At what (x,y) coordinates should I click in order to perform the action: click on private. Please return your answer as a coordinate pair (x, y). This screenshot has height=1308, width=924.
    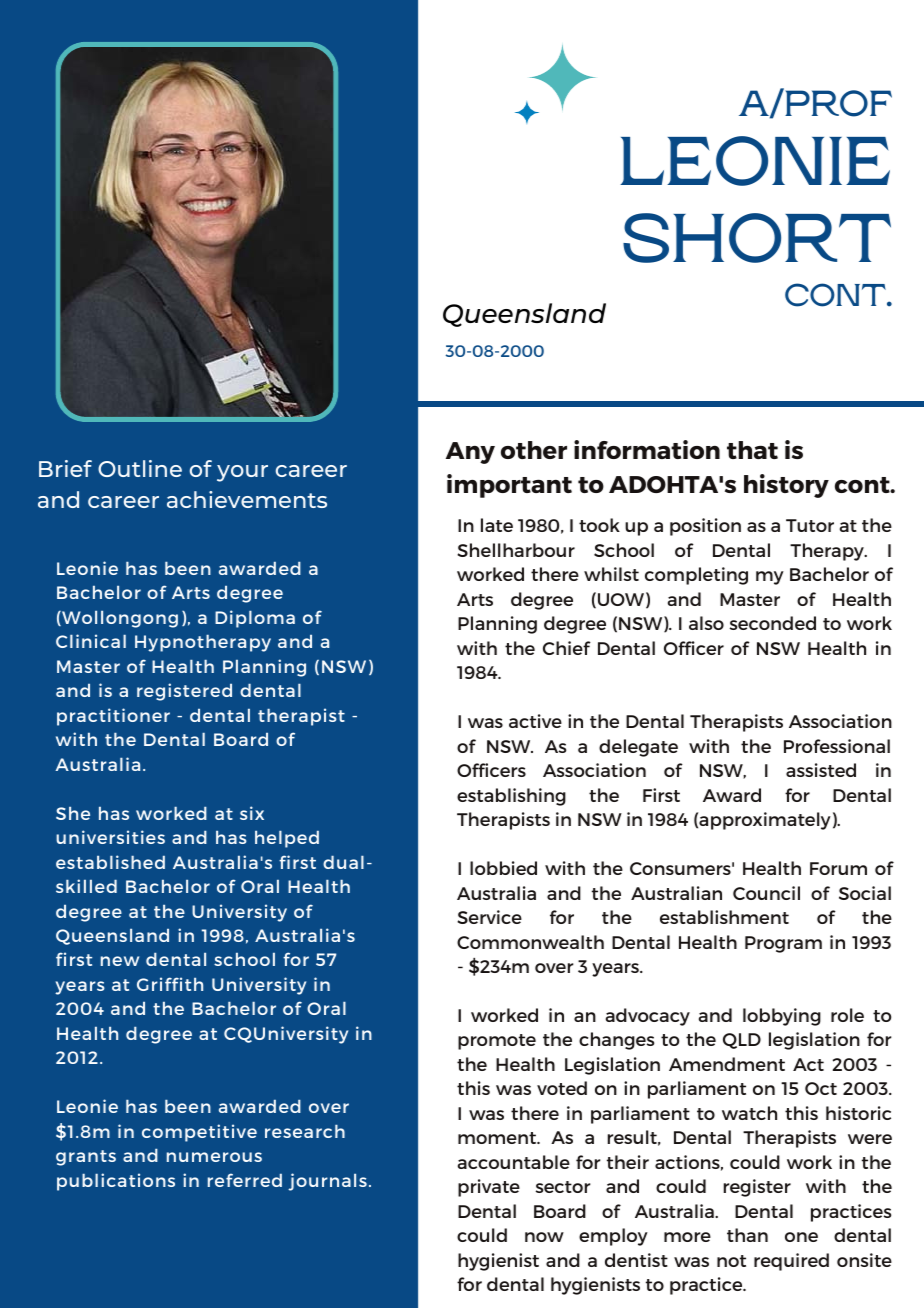
    Looking at the image, I should click on (489, 1188).
